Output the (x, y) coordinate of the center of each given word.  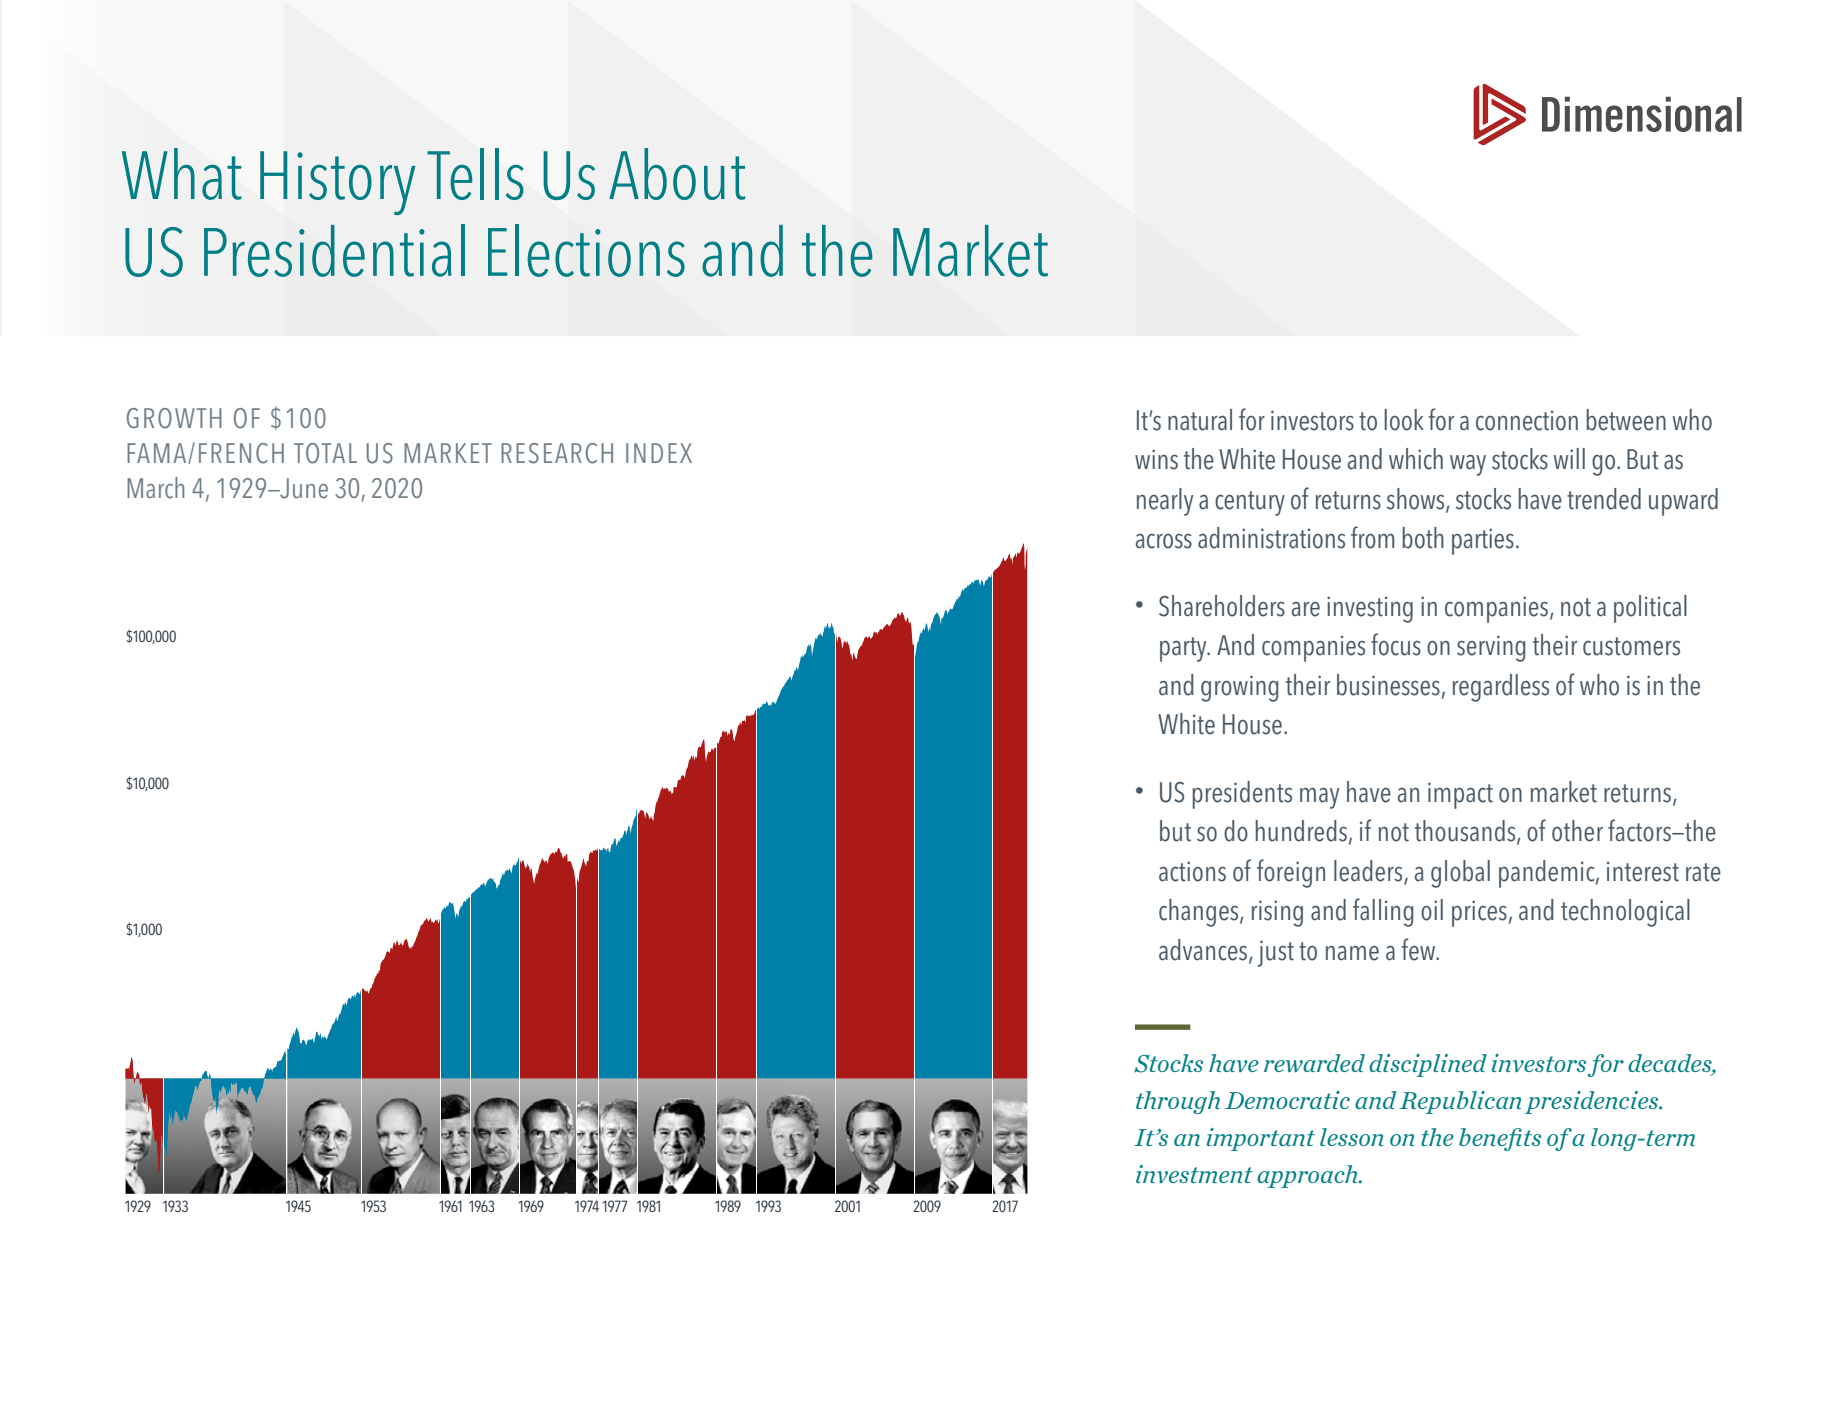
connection (1527, 420)
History (338, 183)
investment (1194, 1174)
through (1178, 1102)
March (156, 488)
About (677, 174)
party (1184, 649)
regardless (1501, 688)
